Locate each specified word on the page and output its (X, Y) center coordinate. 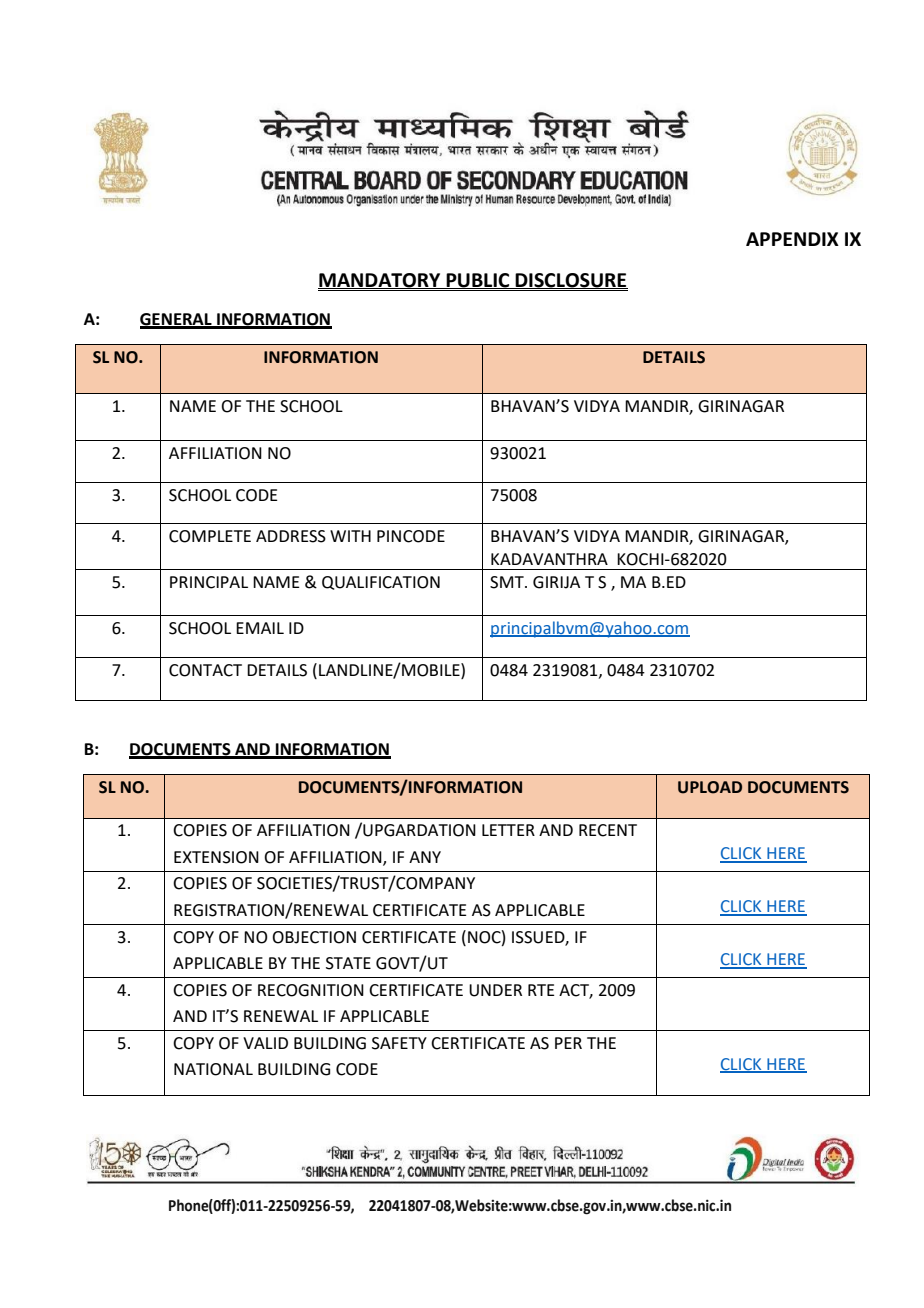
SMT (508, 582)
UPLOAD (710, 787)
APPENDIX (792, 239)
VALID (265, 1043)
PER (568, 1043)
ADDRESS (291, 536)
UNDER (495, 990)
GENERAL (177, 320)
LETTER (508, 830)
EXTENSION (216, 857)
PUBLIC (478, 281)
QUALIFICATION (381, 583)
